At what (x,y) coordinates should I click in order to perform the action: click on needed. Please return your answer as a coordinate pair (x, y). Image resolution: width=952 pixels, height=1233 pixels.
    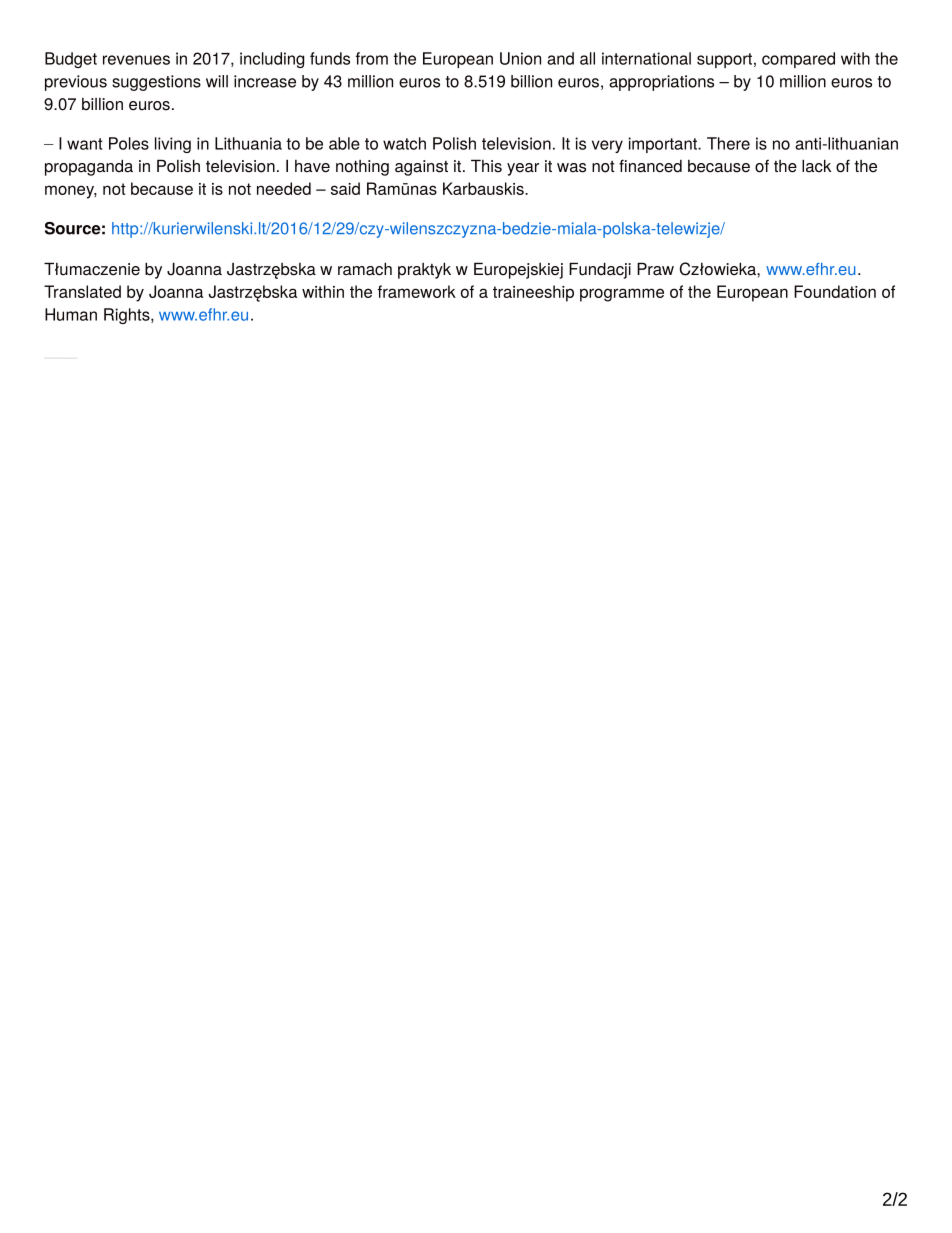
    Looking at the image, I should click on (284, 188).
